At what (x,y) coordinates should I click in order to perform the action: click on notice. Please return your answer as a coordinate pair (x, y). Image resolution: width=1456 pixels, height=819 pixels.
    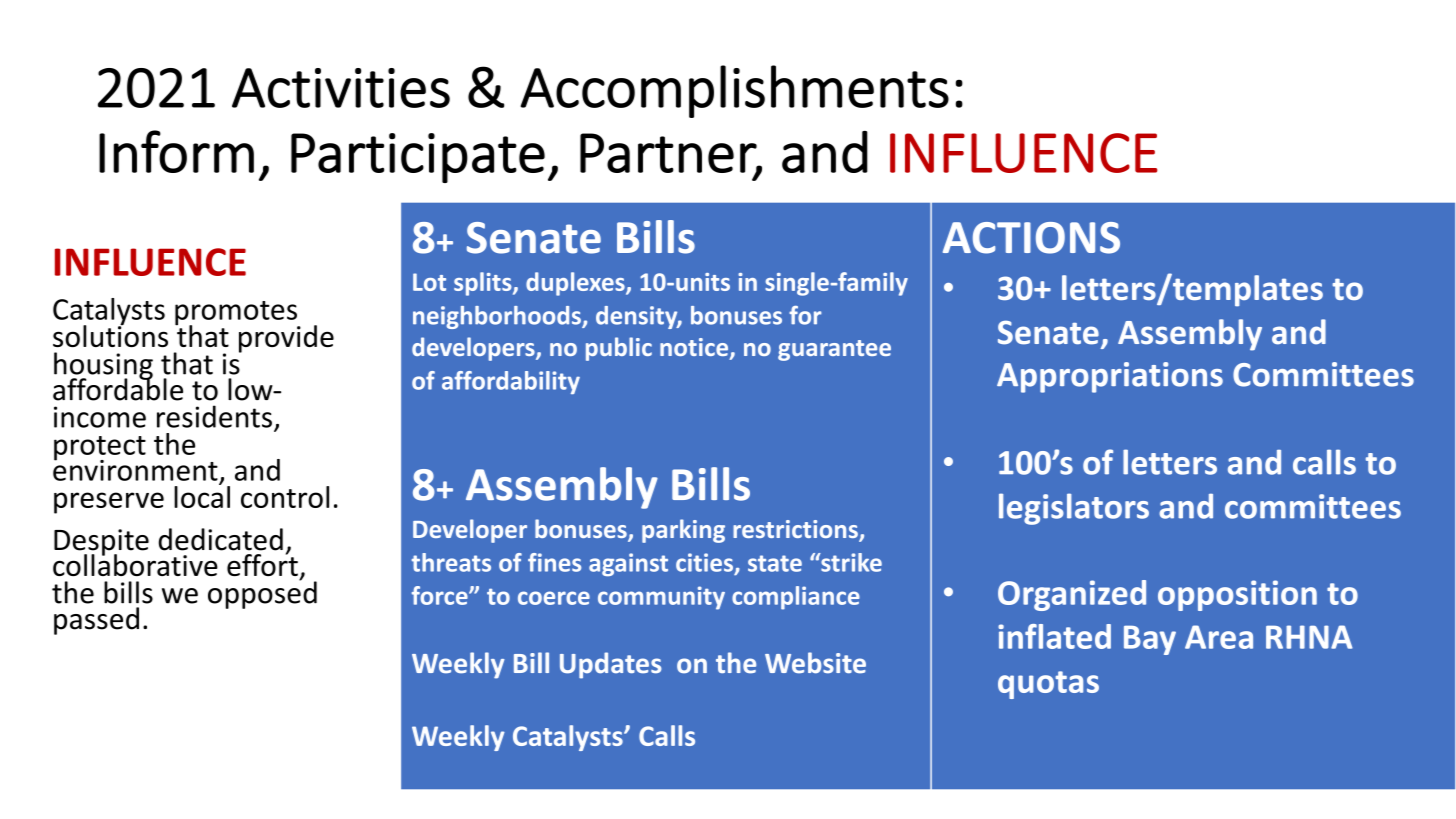
    Looking at the image, I should click on (695, 348).
